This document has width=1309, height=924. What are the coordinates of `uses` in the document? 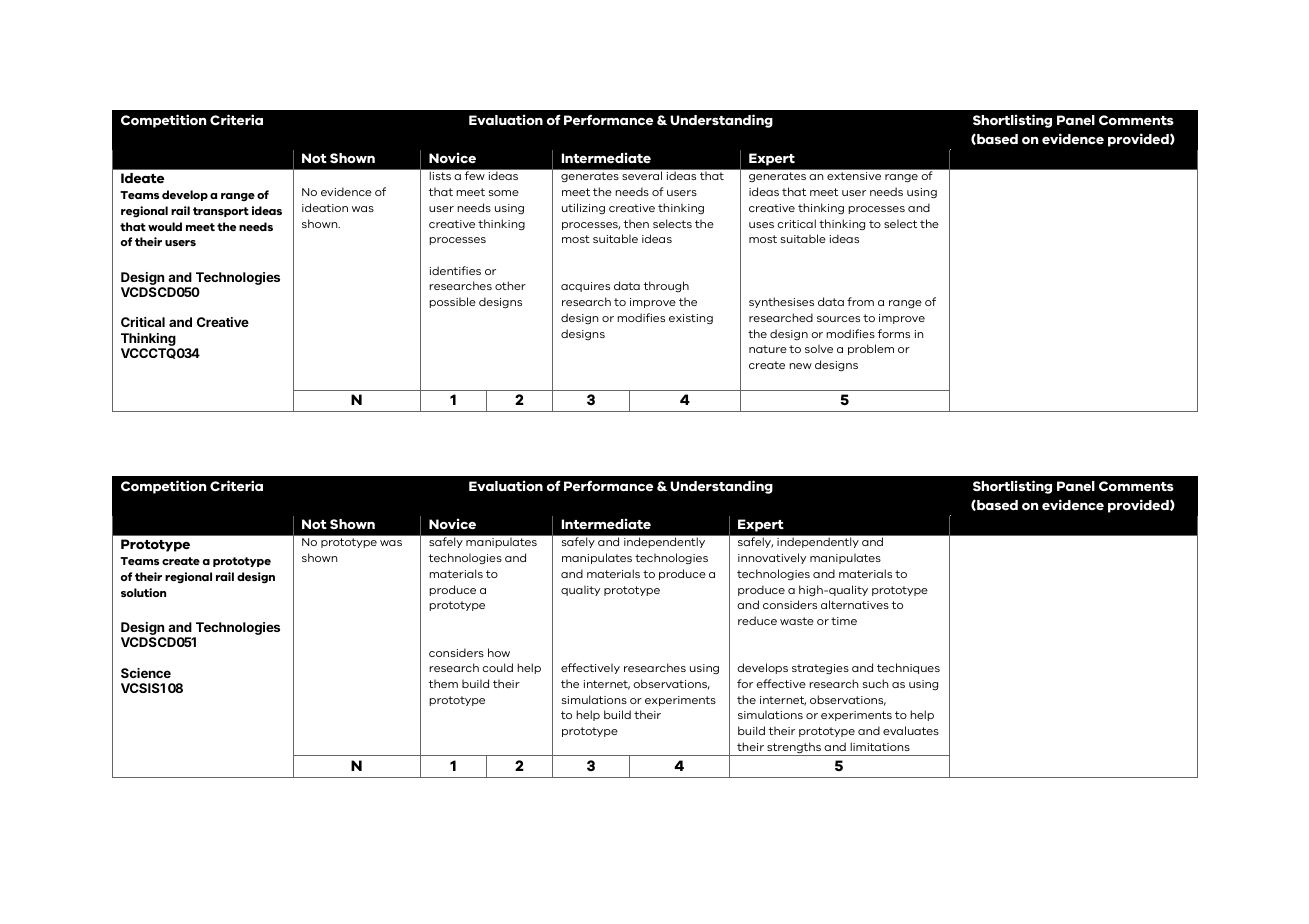 It's located at (761, 225).
